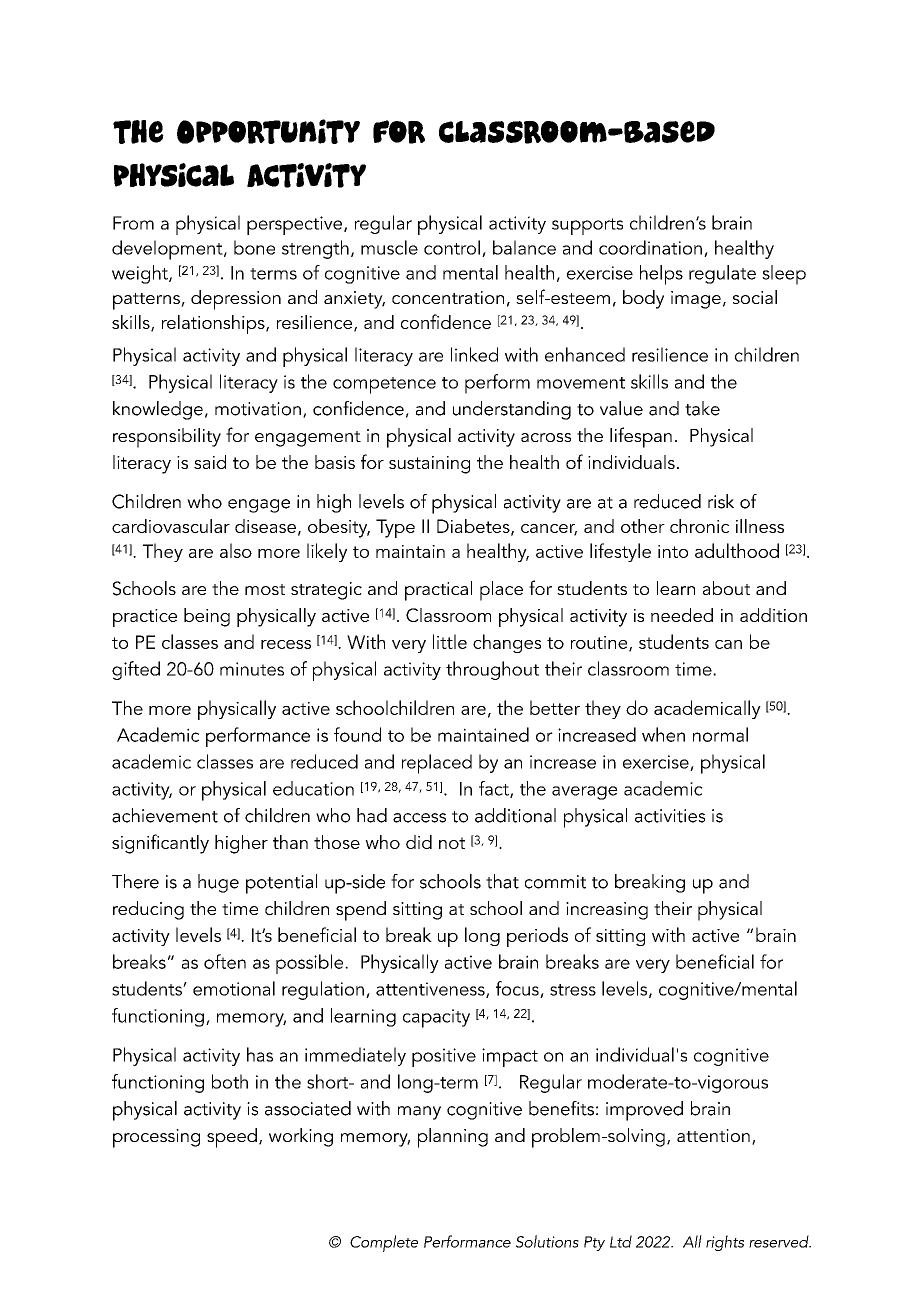  Describe the element at coordinates (232, 1138) in the screenshot. I see `speed` at that location.
